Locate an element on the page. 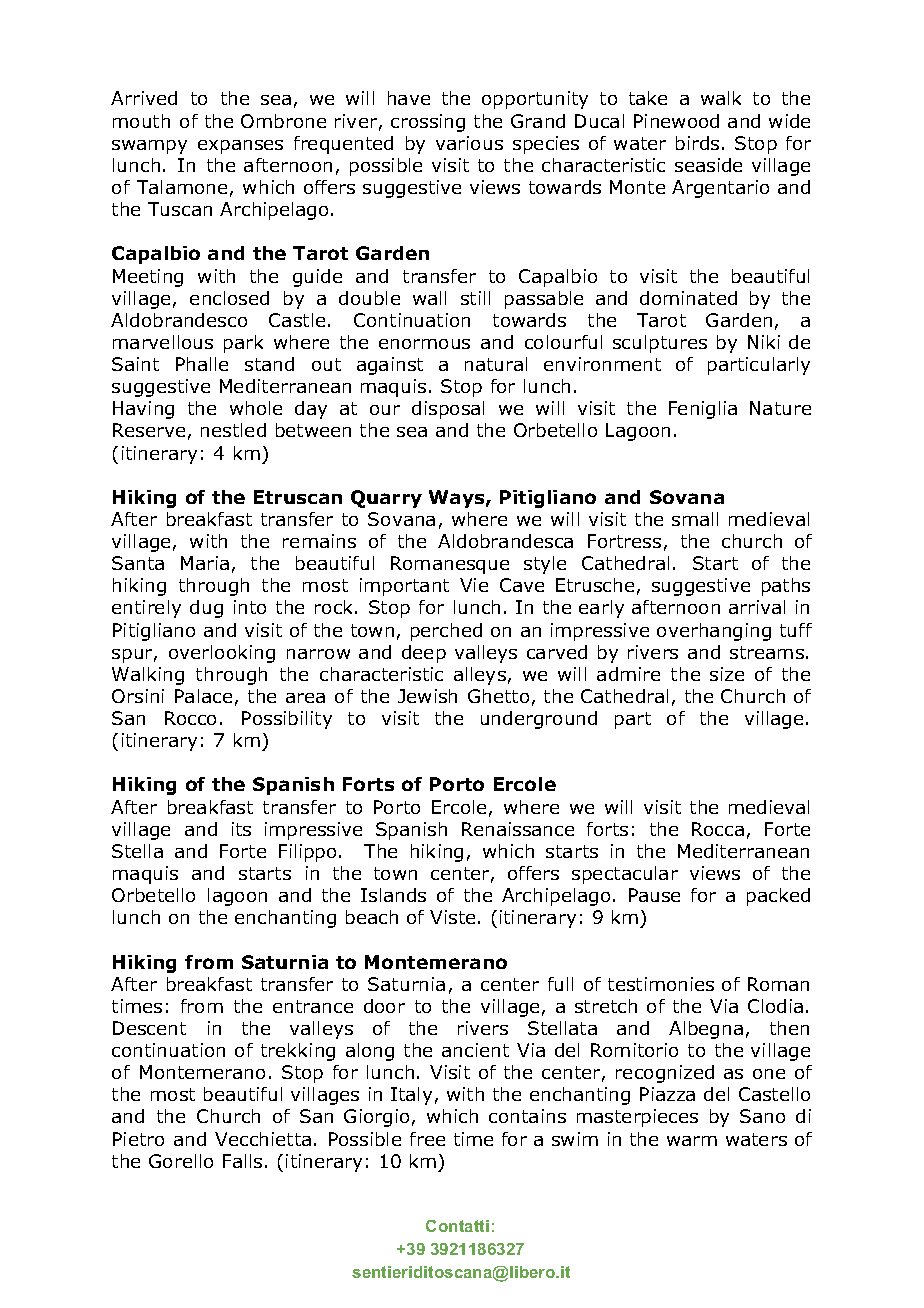 The image size is (924, 1308). birds is located at coordinates (697, 143).
